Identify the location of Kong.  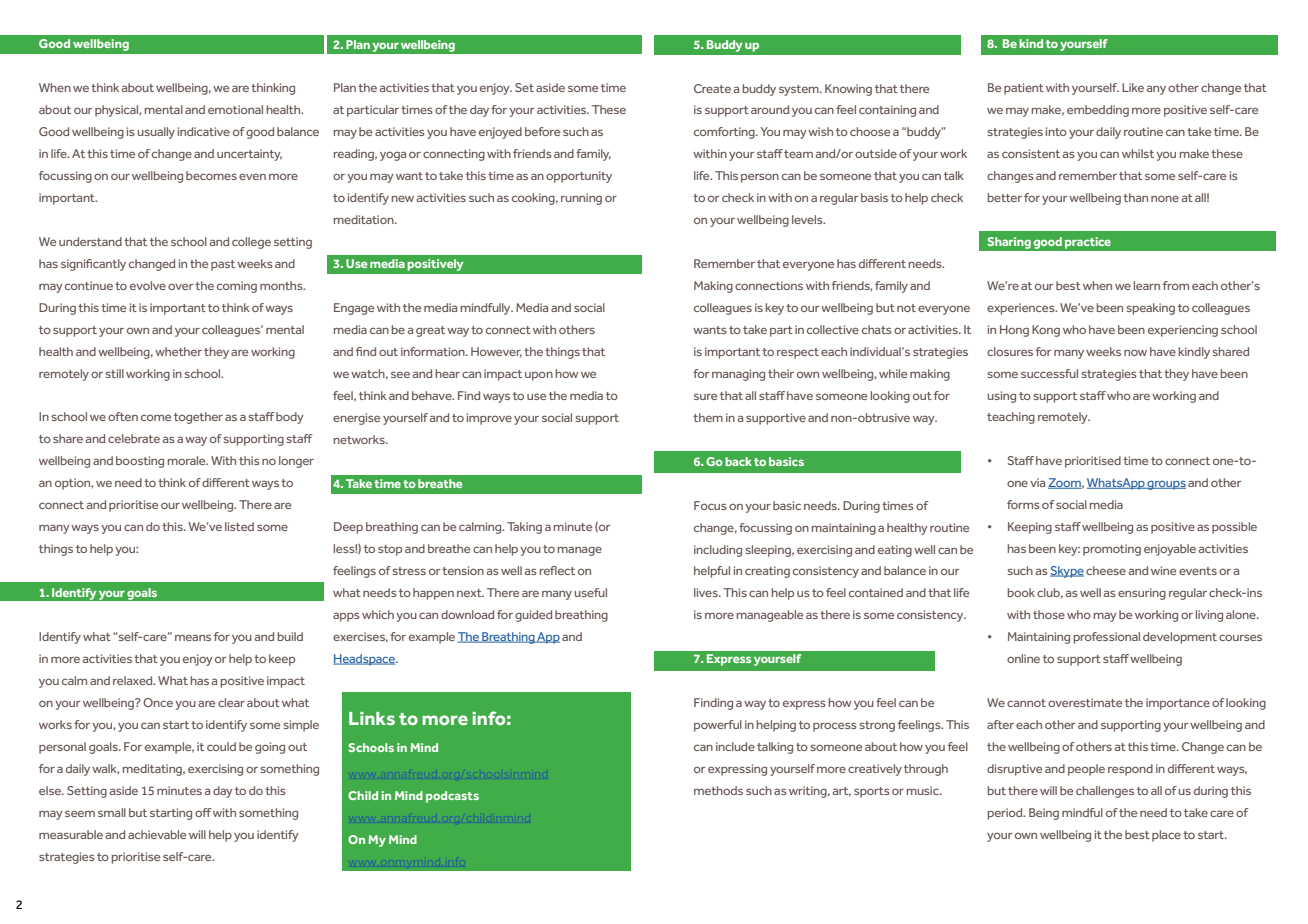
(1046, 331).
